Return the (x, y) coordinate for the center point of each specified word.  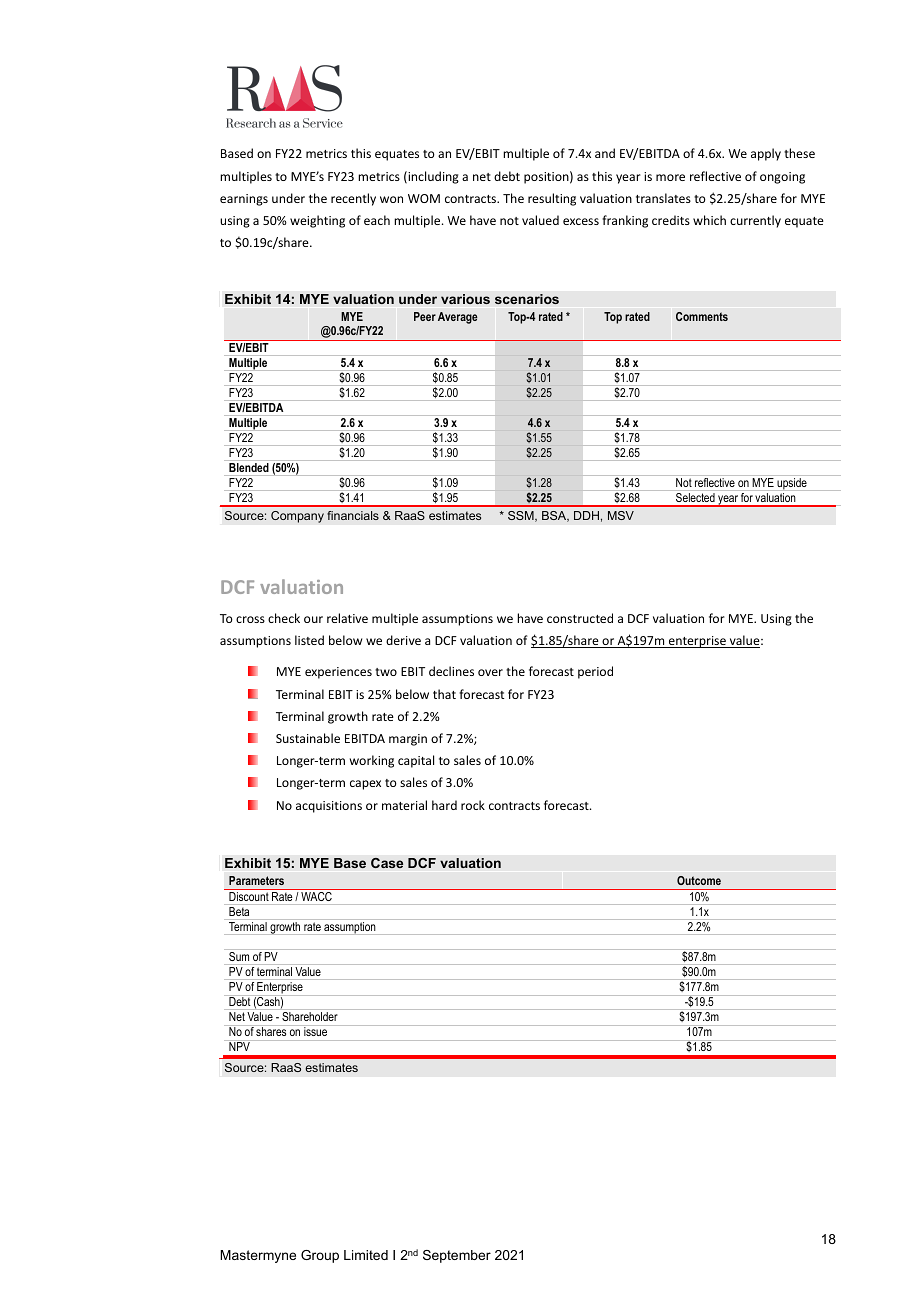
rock (473, 805)
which (709, 220)
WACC (316, 896)
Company (297, 517)
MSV (621, 515)
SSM (522, 516)
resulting (552, 199)
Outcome (699, 880)
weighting (317, 221)
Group (320, 1256)
